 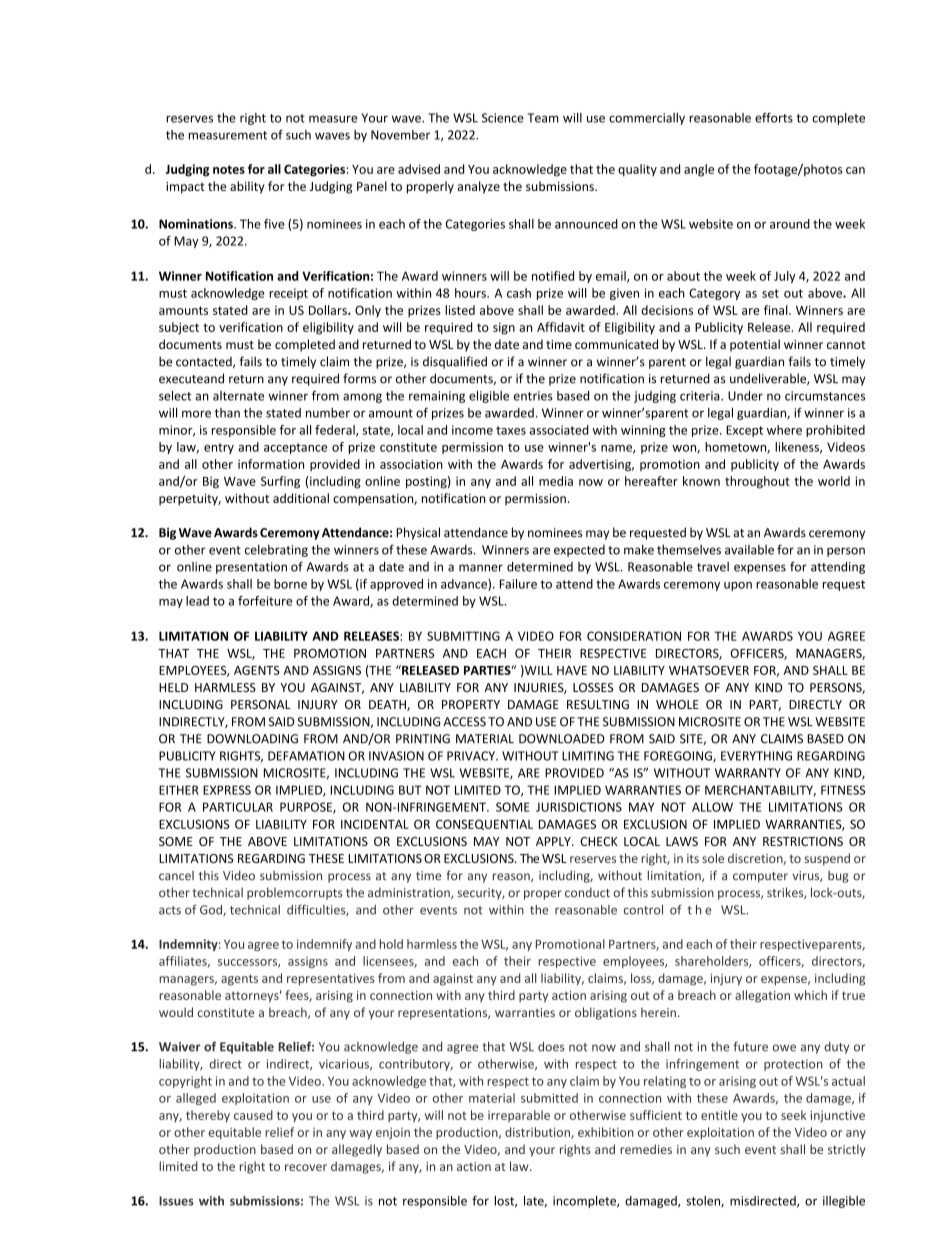 What do you see at coordinates (227, 790) in the page?
I see `EXPRESS` at bounding box center [227, 790].
